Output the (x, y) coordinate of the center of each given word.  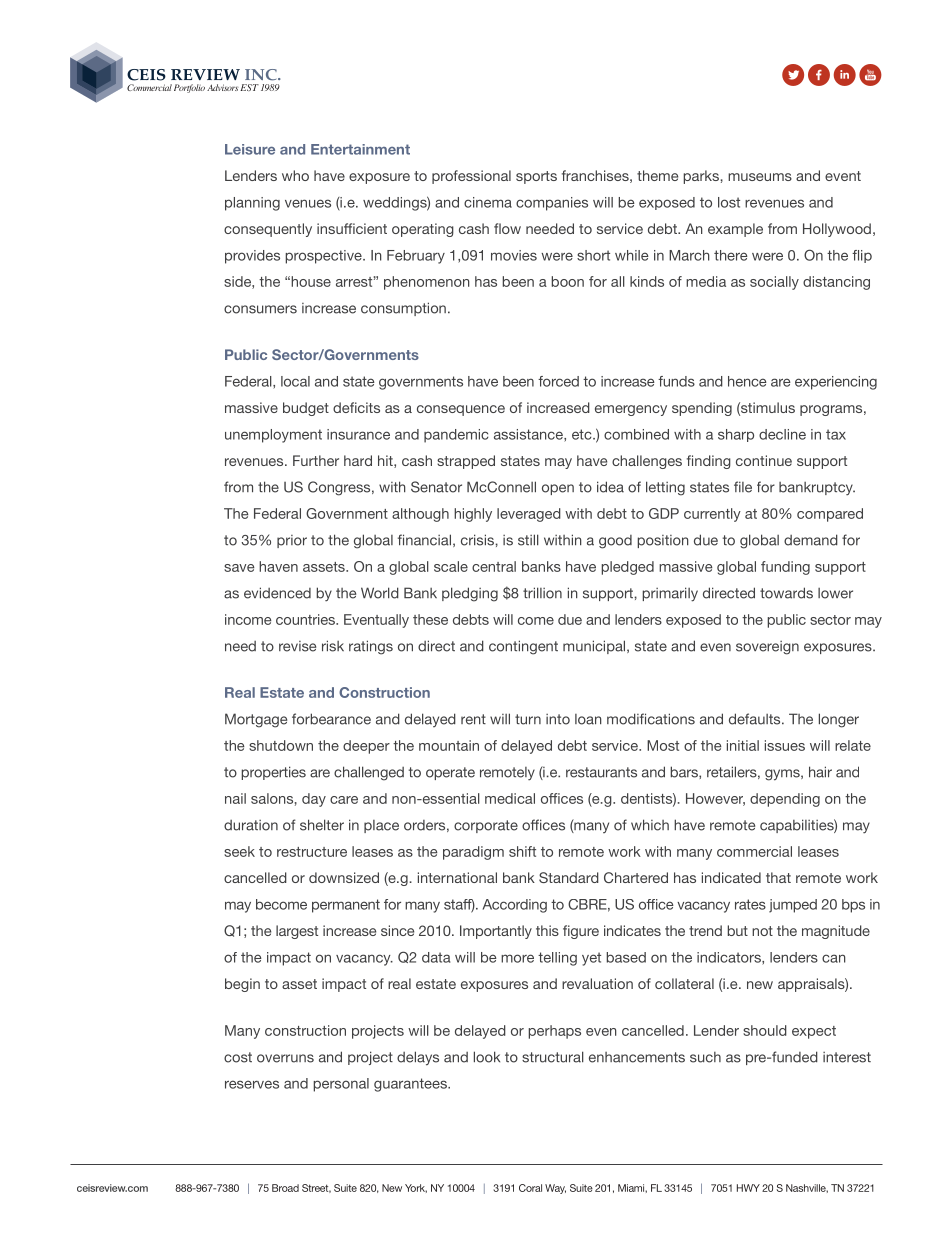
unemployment (273, 436)
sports (536, 177)
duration (251, 825)
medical (510, 798)
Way (555, 1189)
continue (764, 460)
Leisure (250, 149)
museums (760, 177)
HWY (748, 1188)
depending (785, 800)
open (558, 489)
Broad (285, 1188)
